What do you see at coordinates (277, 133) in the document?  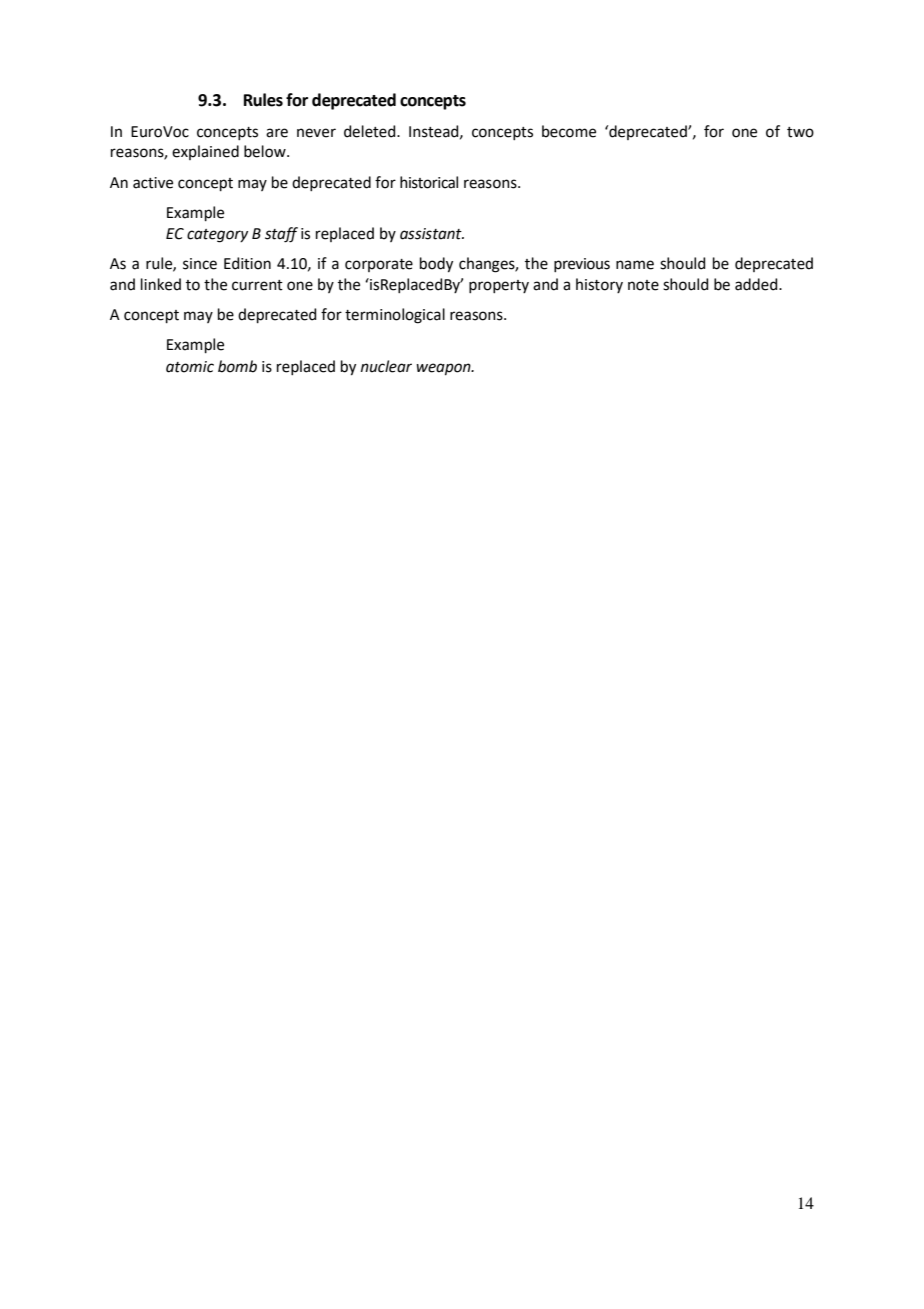 I see `are` at bounding box center [277, 133].
